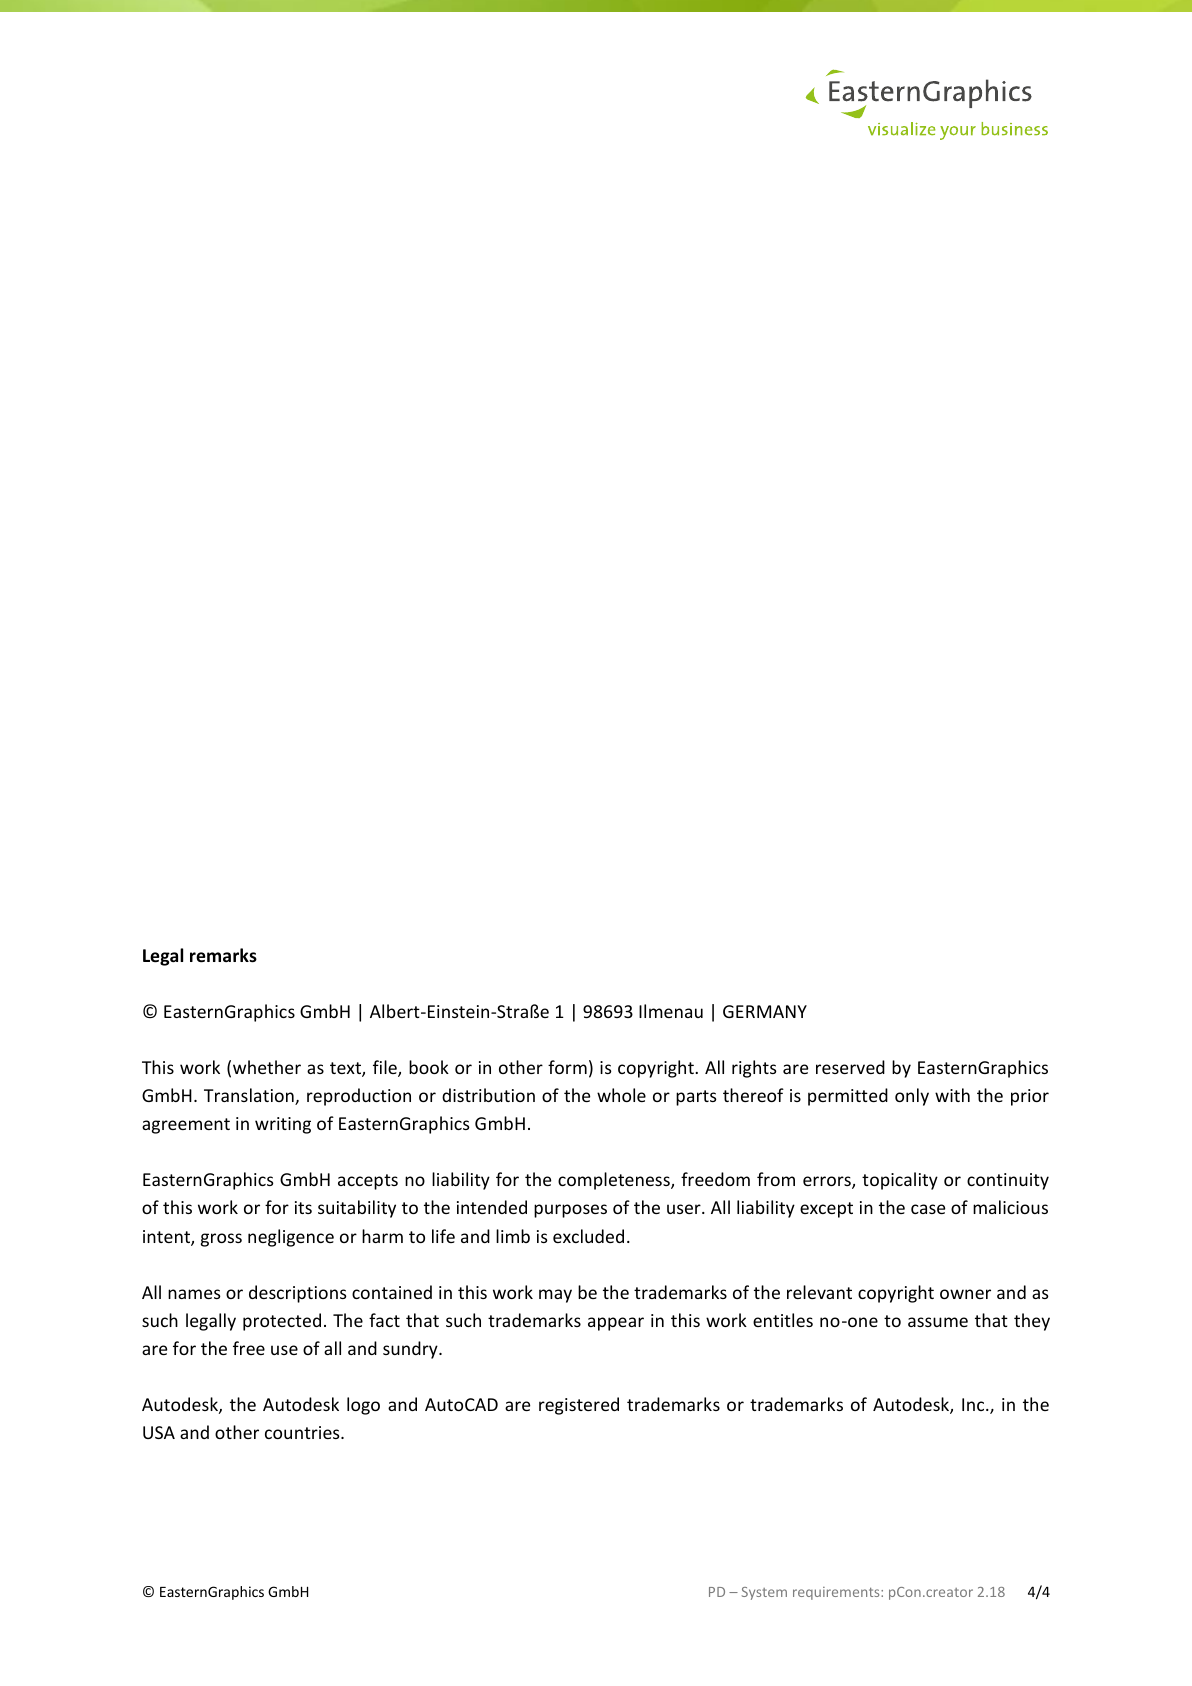 The width and height of the image is (1192, 1686). What do you see at coordinates (765, 1011) in the image?
I see `GERMANY` at bounding box center [765, 1011].
